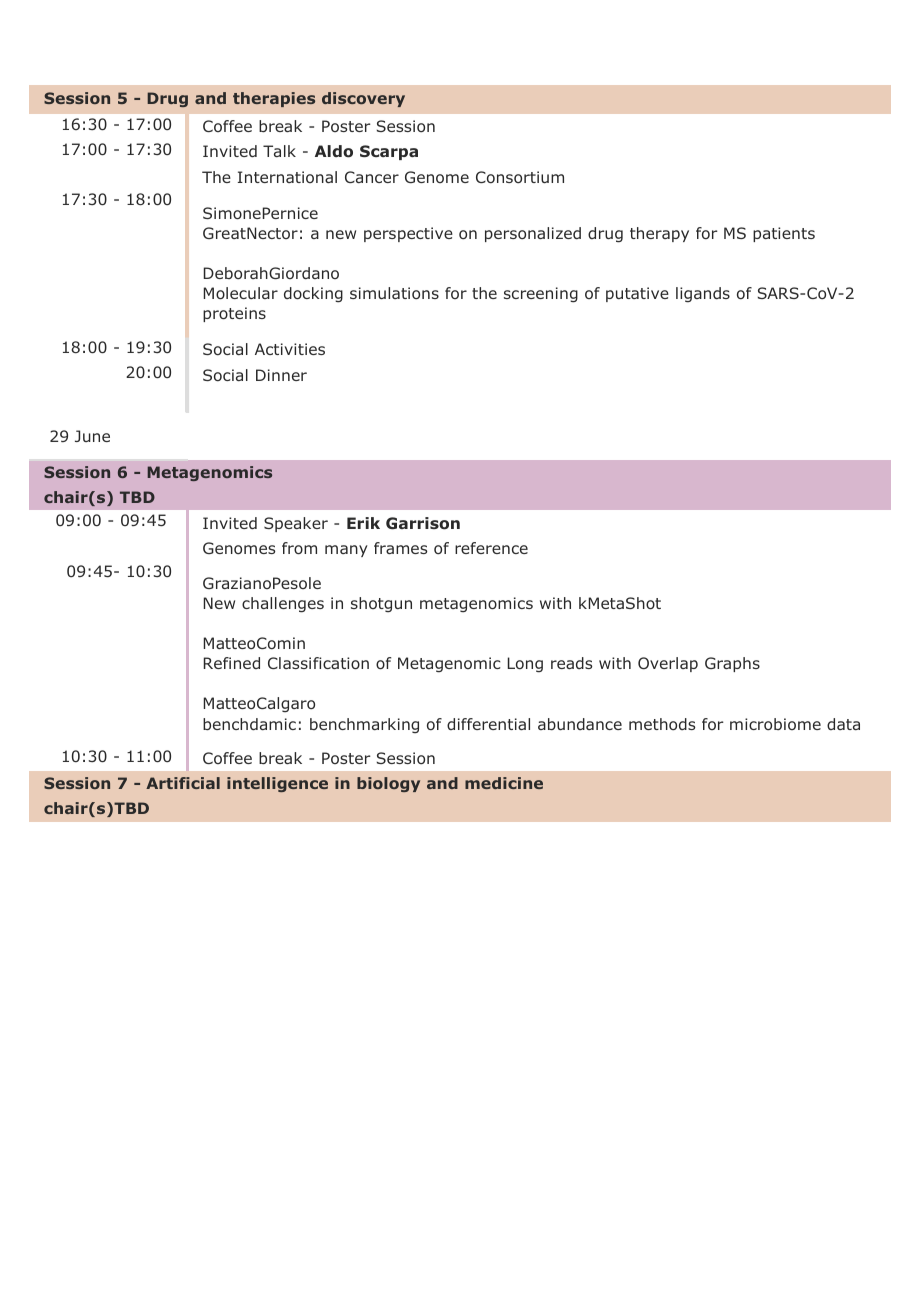  Describe the element at coordinates (274, 99) in the page. I see `therapies` at that location.
